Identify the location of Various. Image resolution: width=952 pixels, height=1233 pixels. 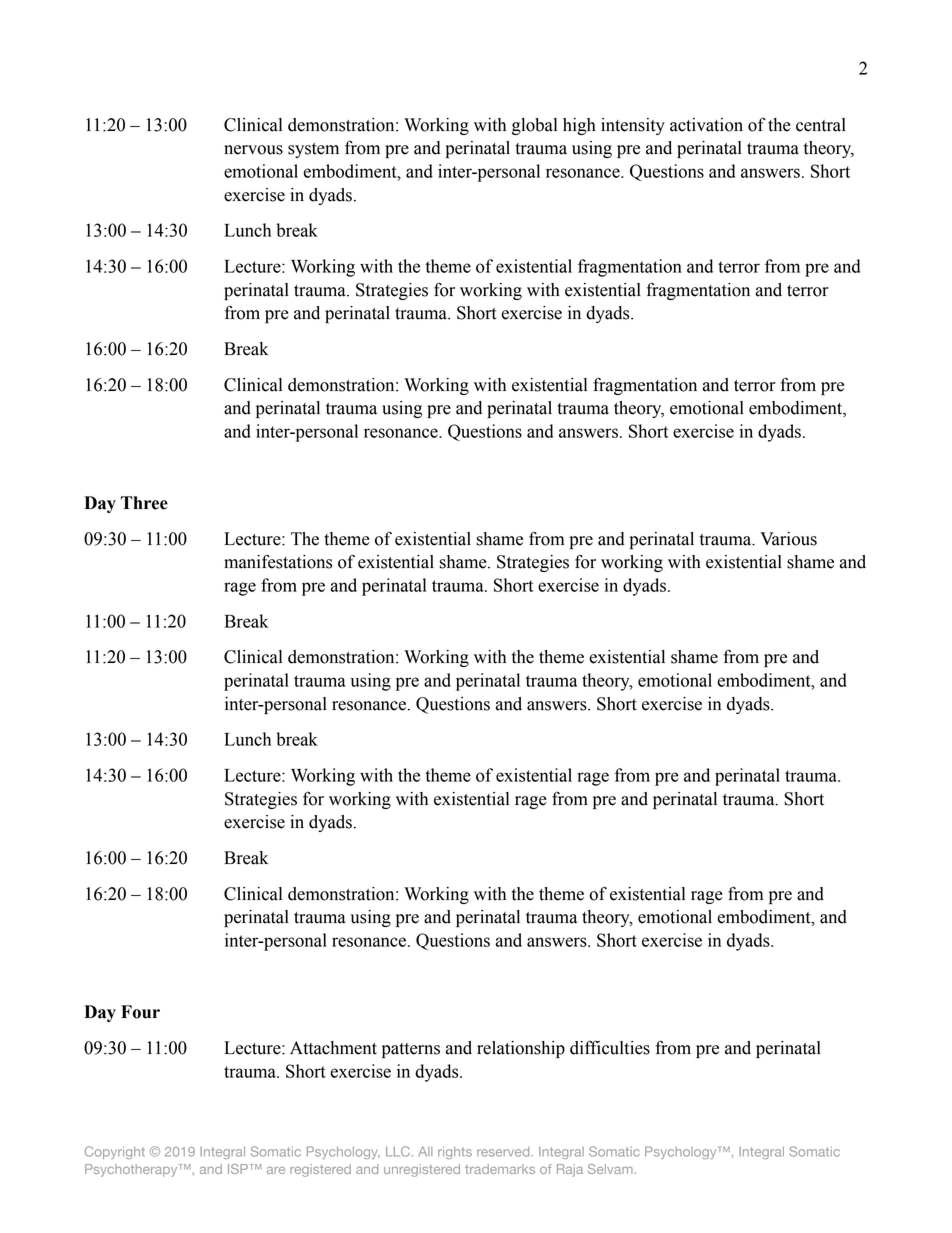
(788, 539).
